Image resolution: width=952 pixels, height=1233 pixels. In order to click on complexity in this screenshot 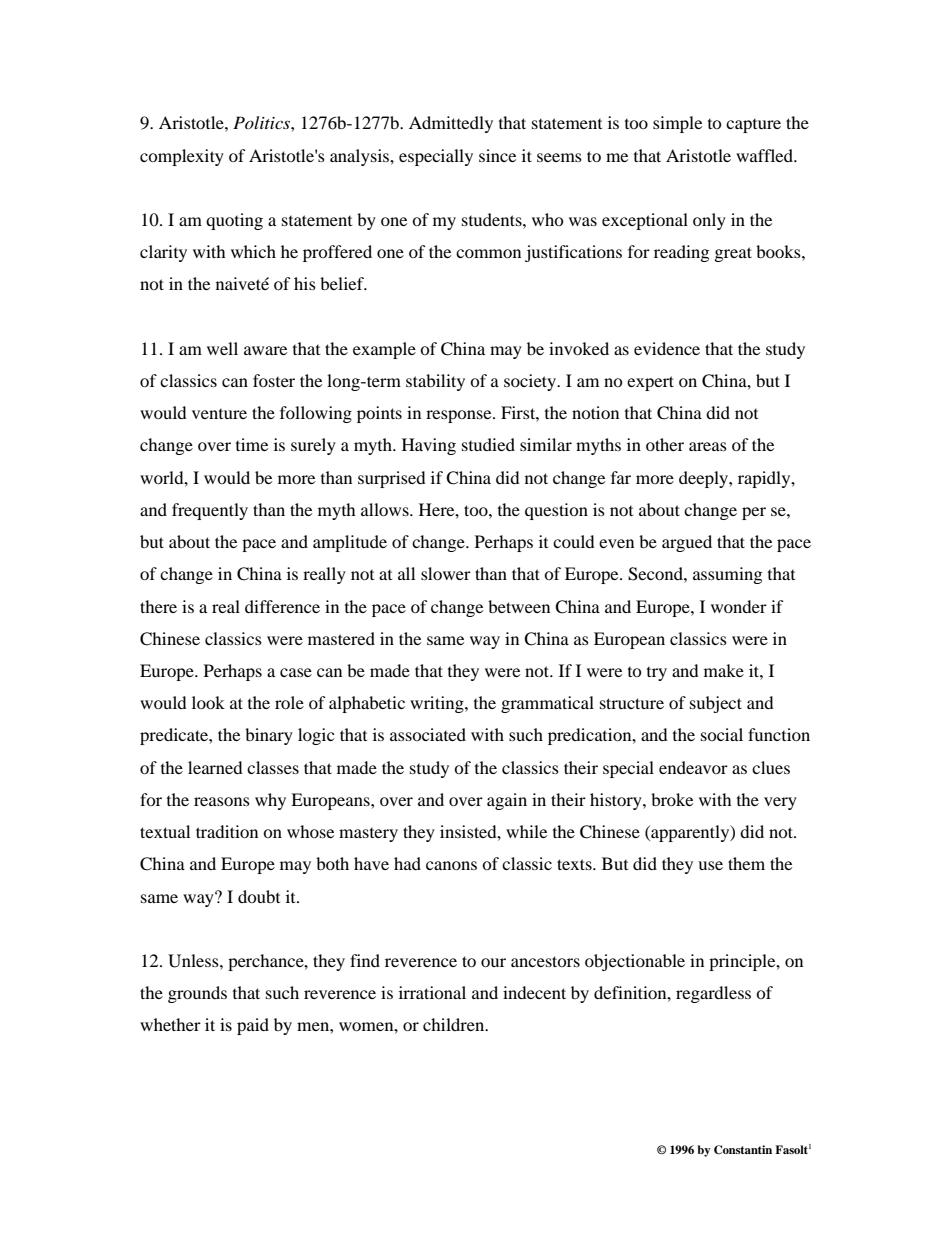, I will do `click(182, 157)`.
